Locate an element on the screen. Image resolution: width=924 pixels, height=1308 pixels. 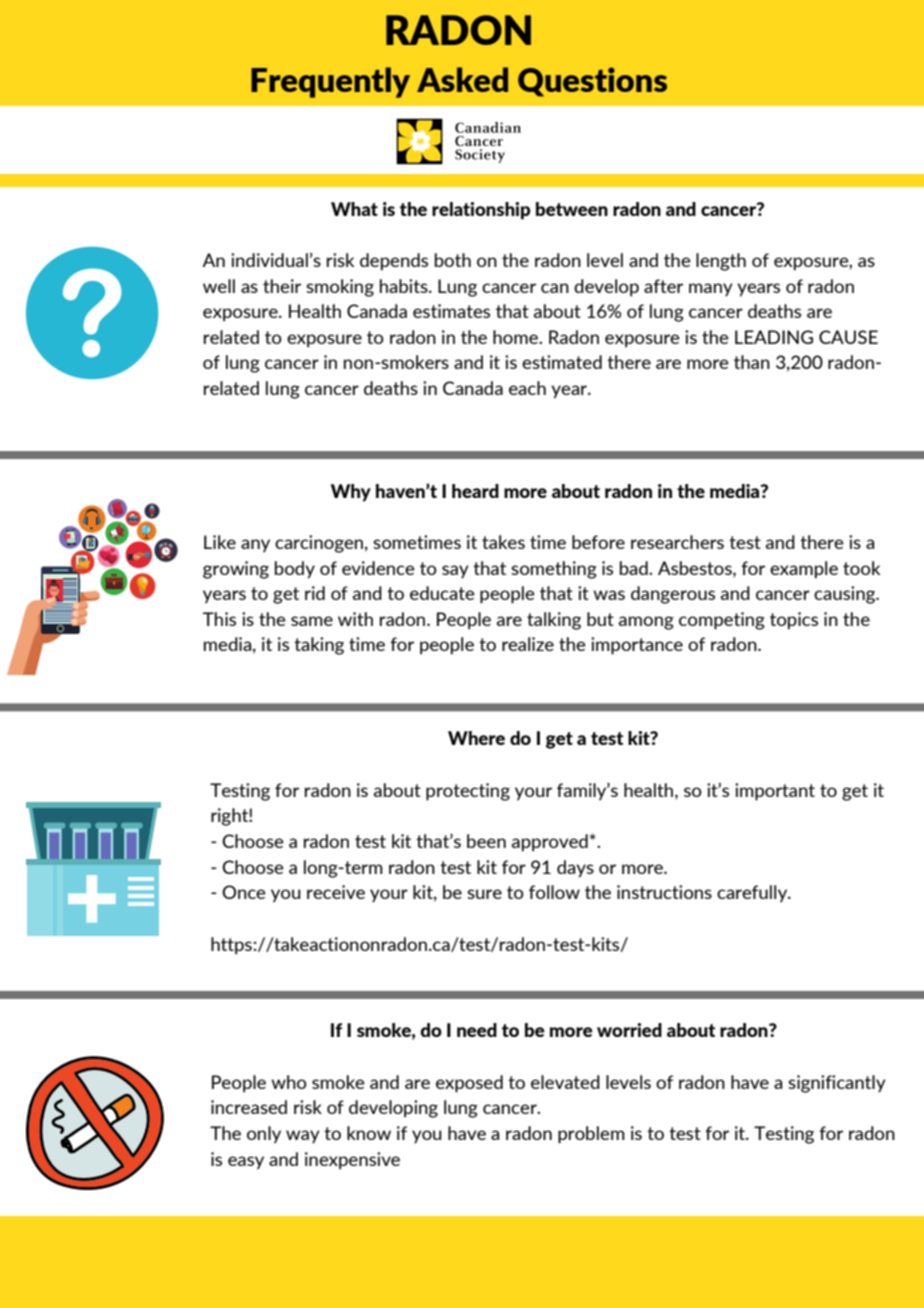
receive is located at coordinates (336, 892).
